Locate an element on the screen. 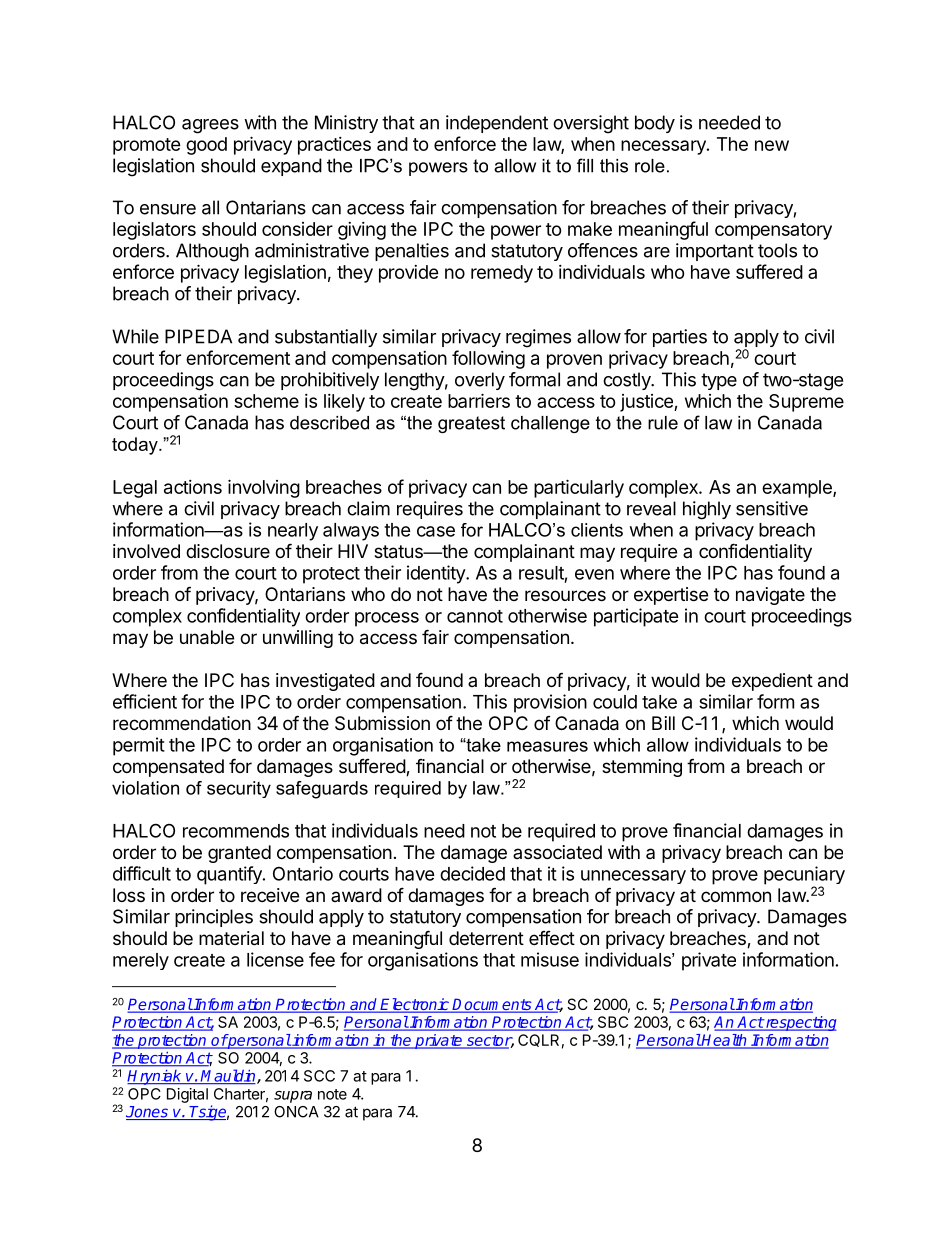 Image resolution: width=952 pixels, height=1233 pixels. SBC is located at coordinates (613, 1022).
